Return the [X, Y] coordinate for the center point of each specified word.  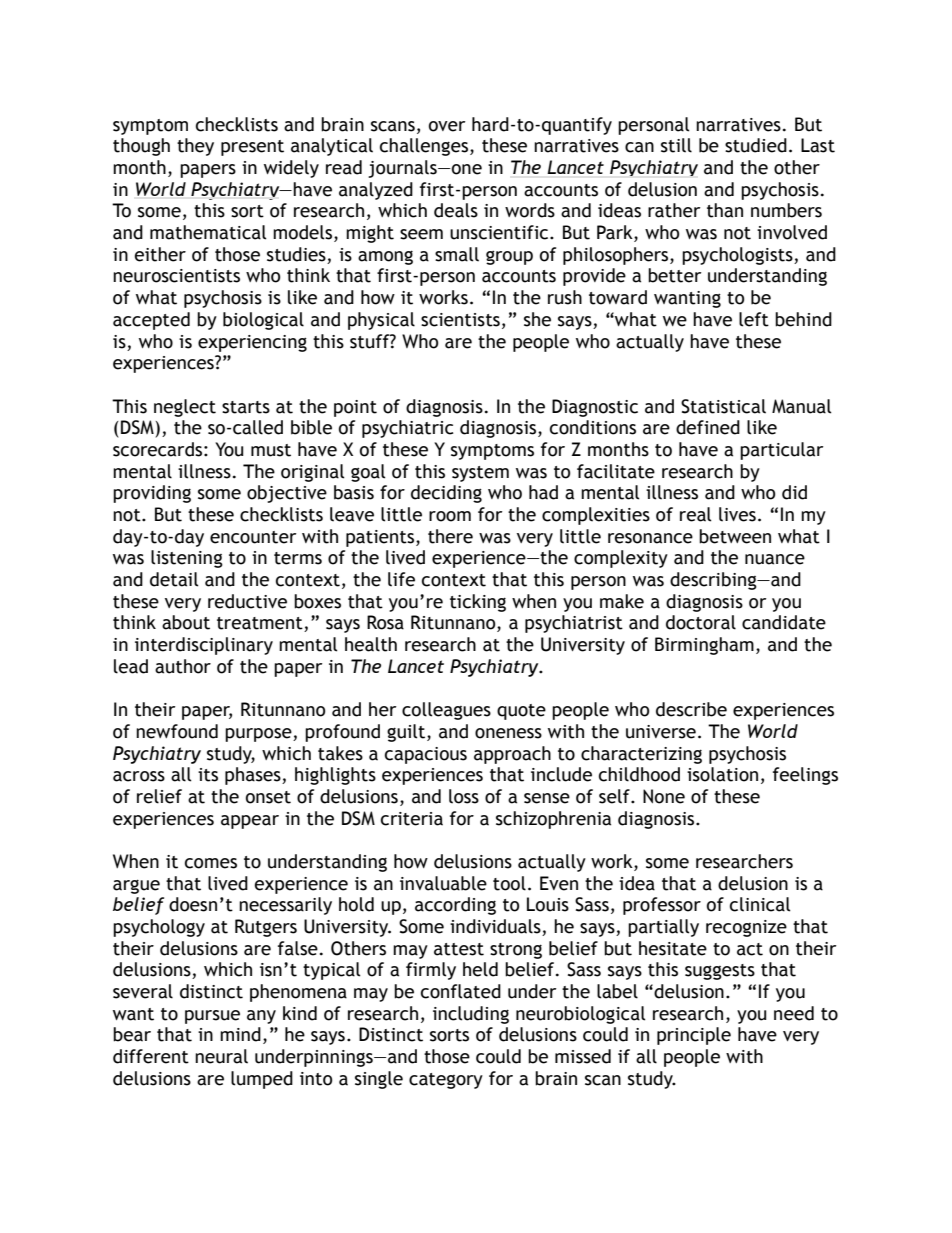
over [447, 126]
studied [756, 145]
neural [221, 1056]
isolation [722, 774]
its [208, 775]
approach [512, 755]
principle [694, 1036]
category [446, 1081]
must [271, 450]
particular [781, 451]
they [195, 147]
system [480, 474]
